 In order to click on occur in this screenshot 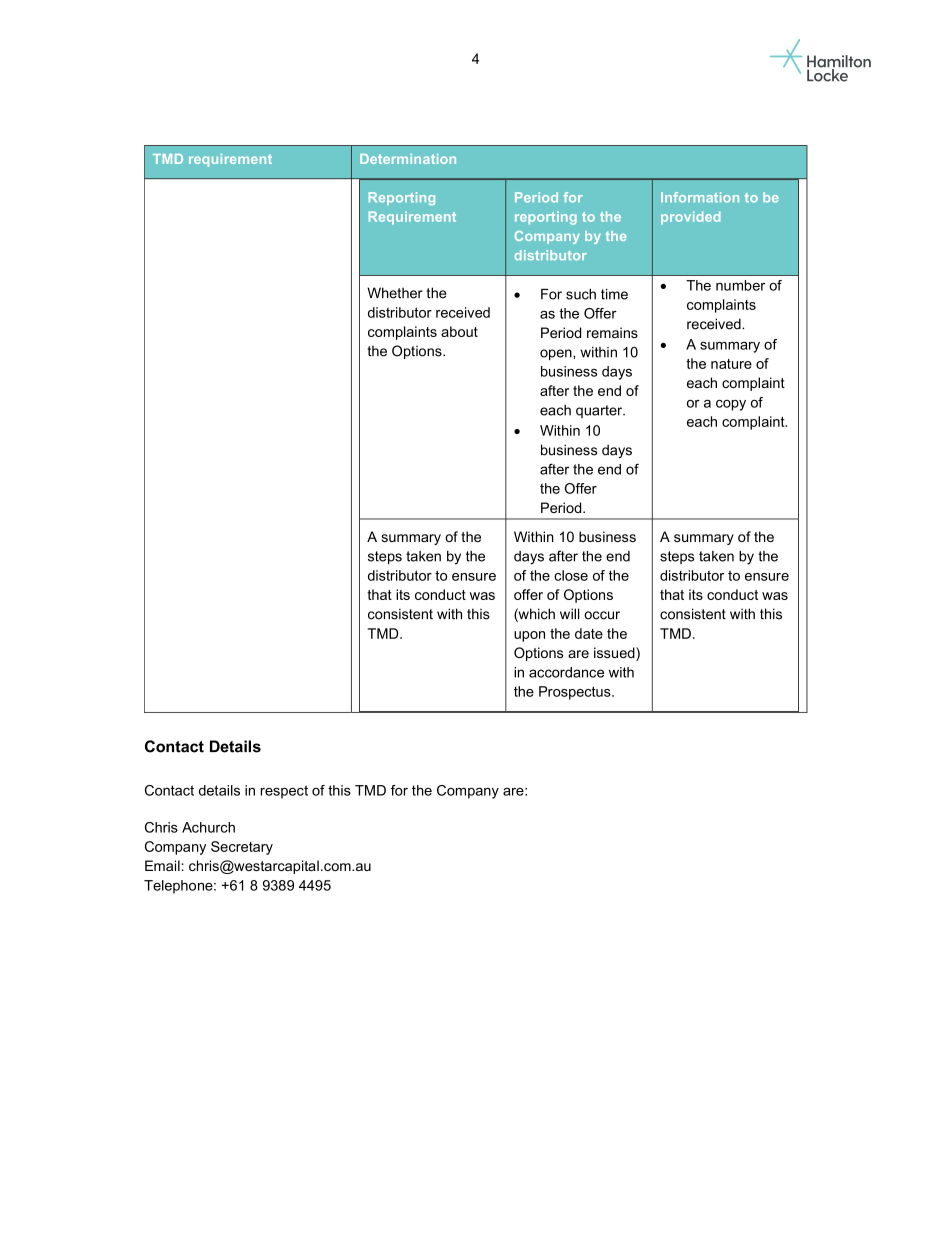, I will do `click(602, 615)`.
